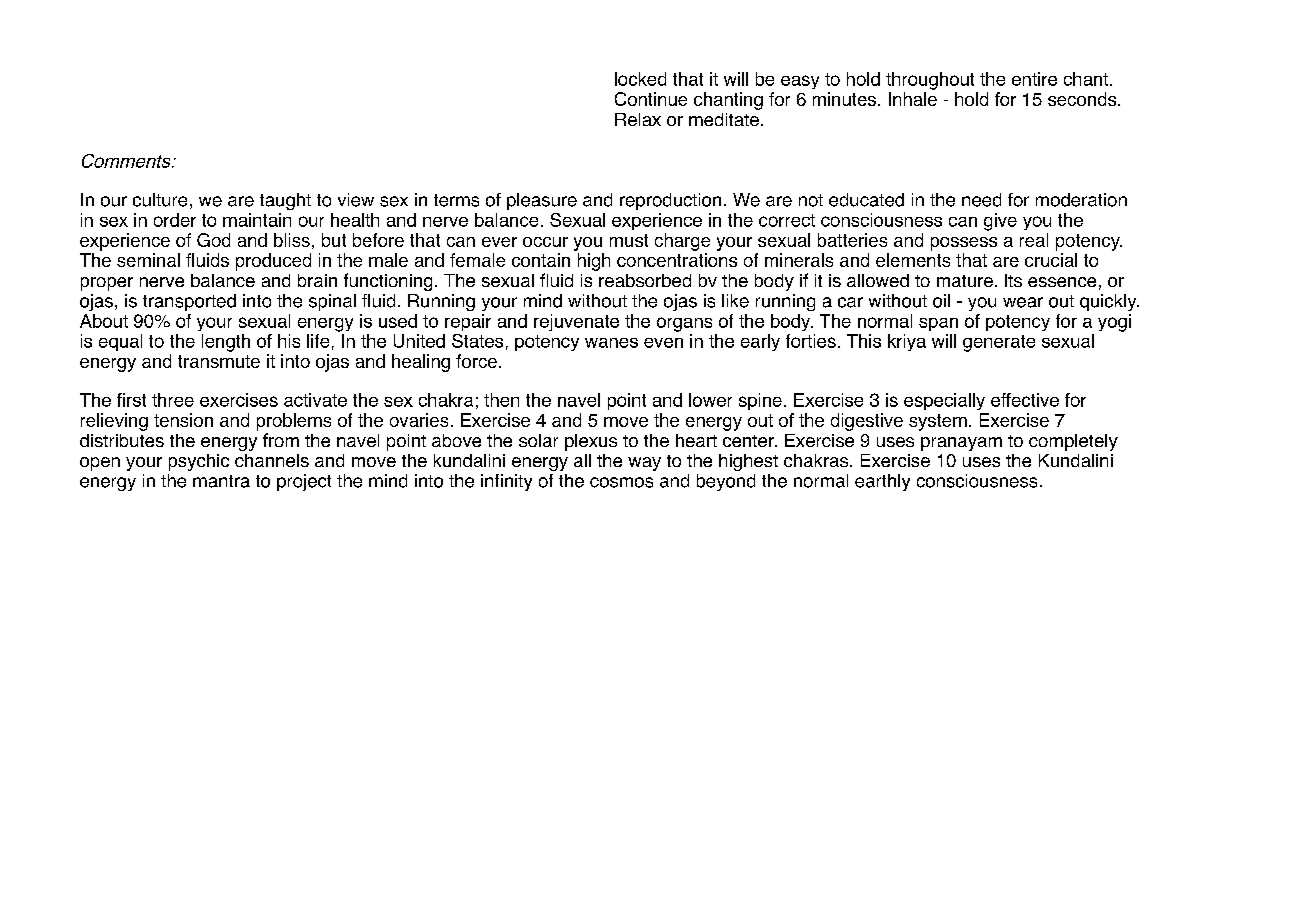 The height and width of the screenshot is (924, 1308). I want to click on wanes, so click(611, 343).
